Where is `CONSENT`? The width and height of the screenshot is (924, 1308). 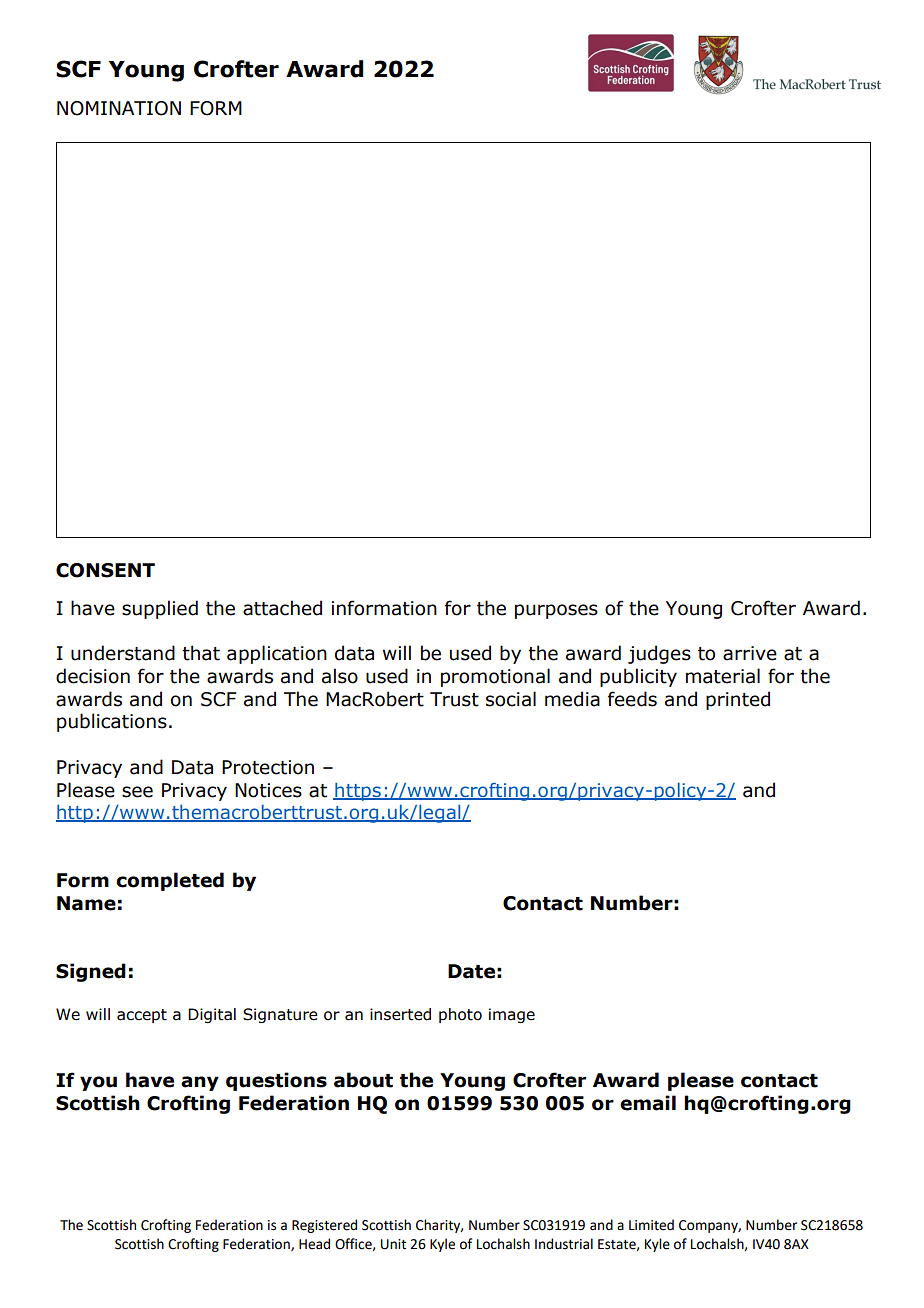
CONSENT is located at coordinates (105, 570).
